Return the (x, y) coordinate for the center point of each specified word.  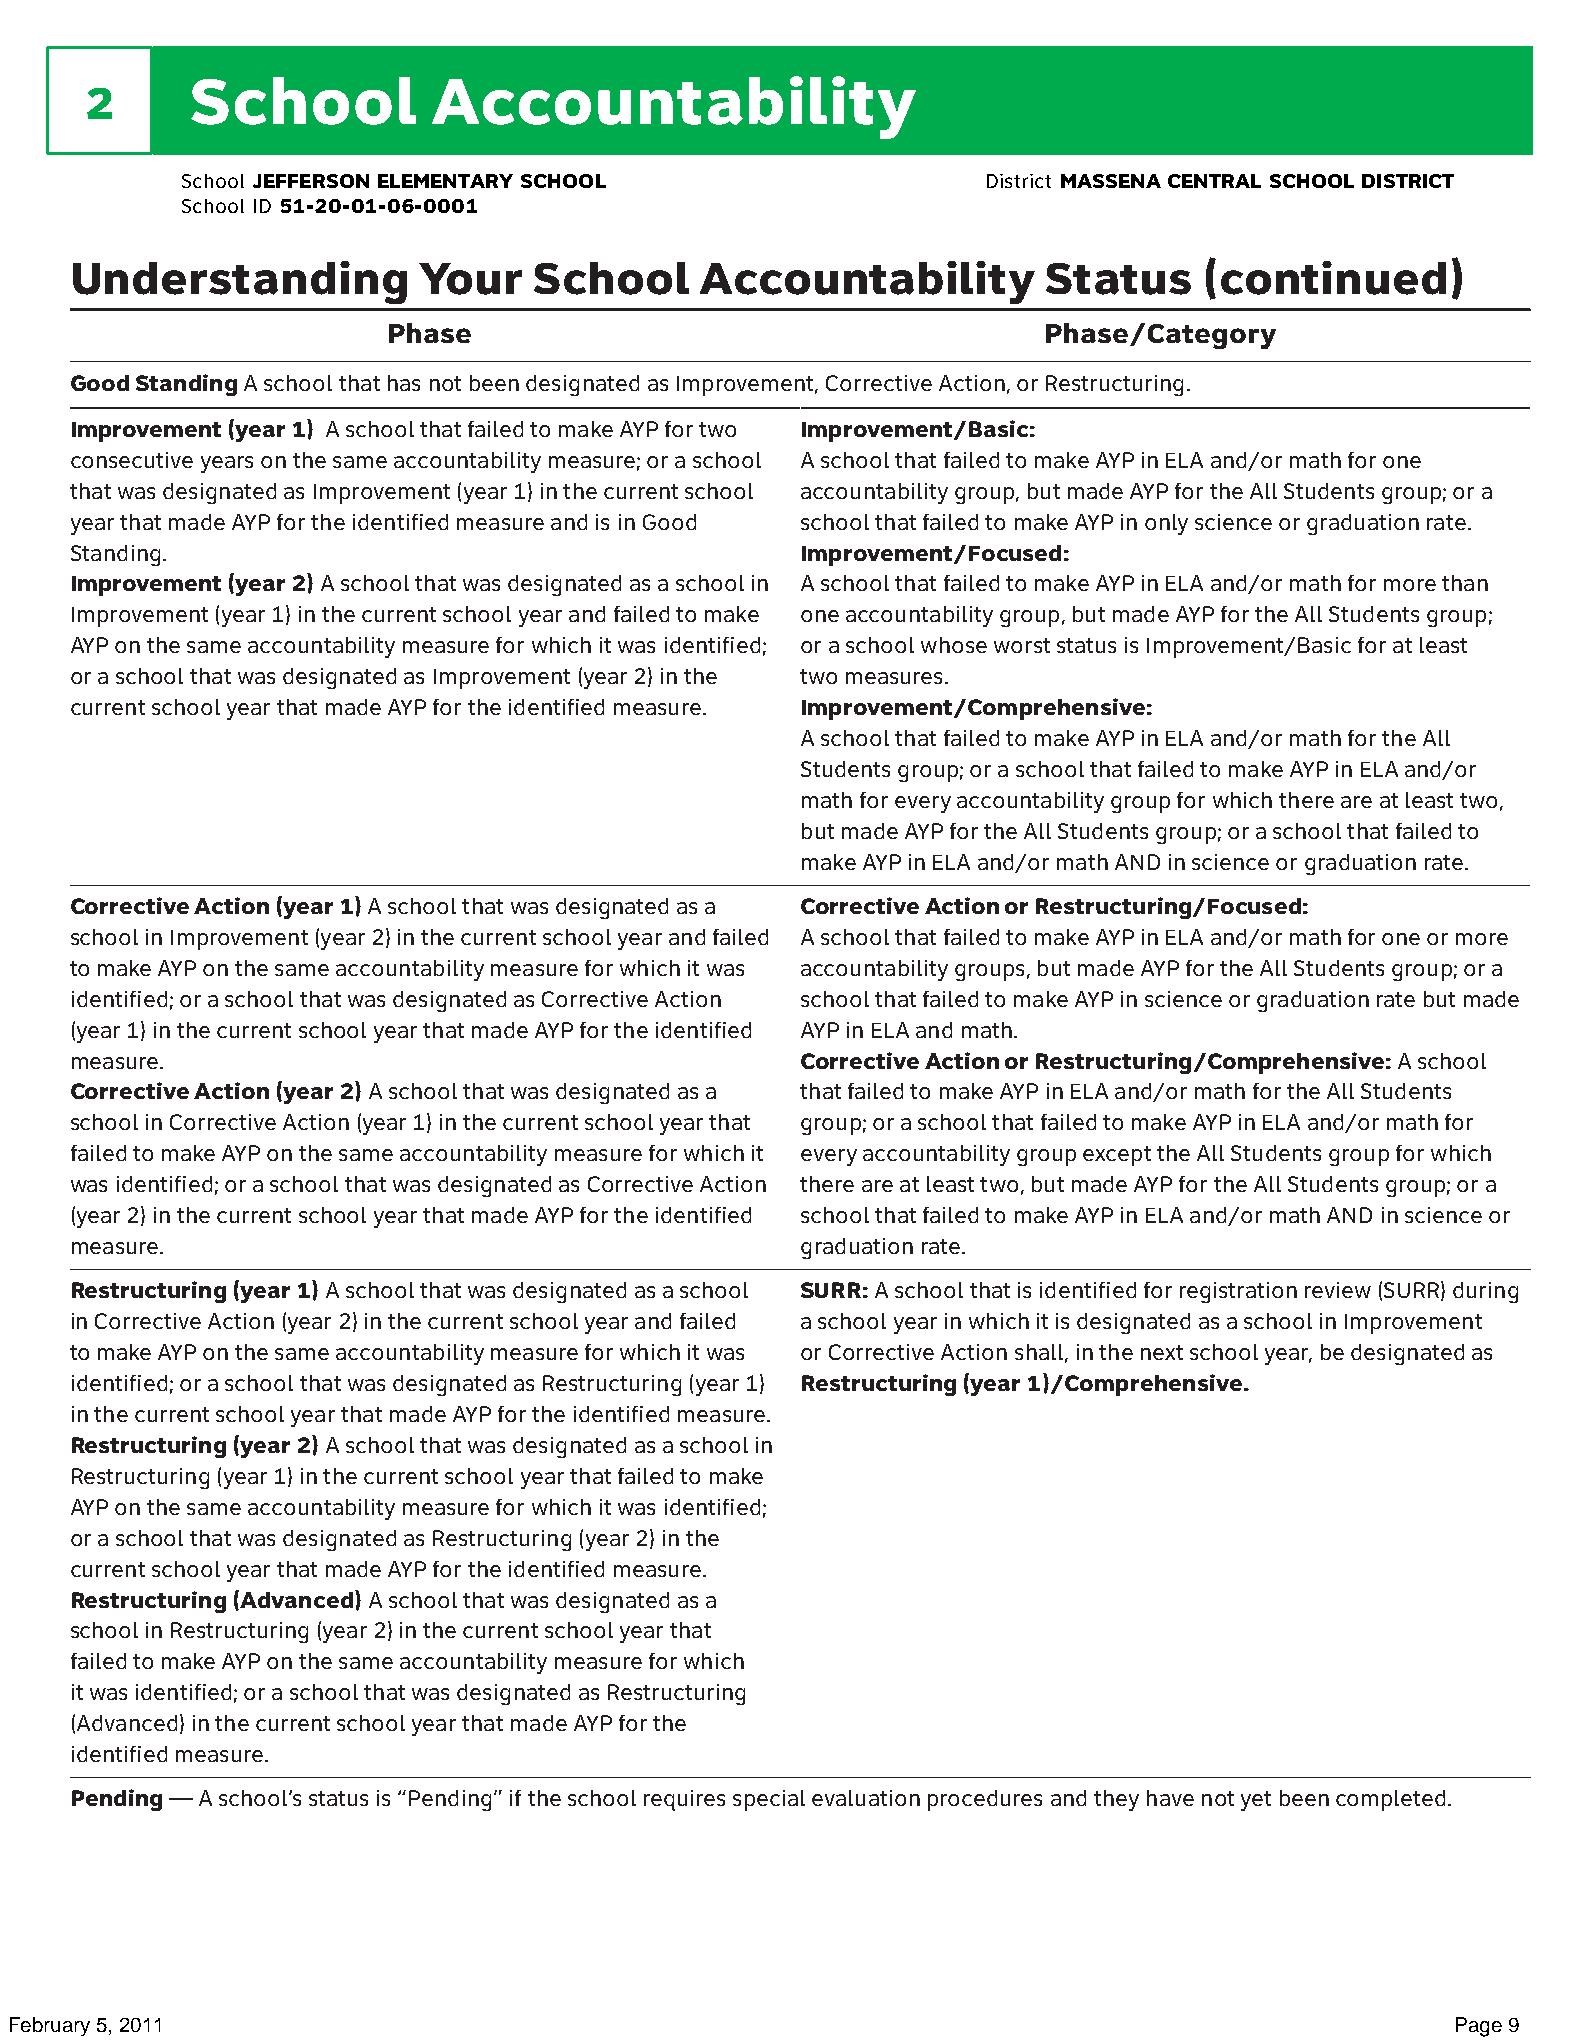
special (769, 1800)
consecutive (132, 460)
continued (1333, 278)
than (1465, 583)
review (1338, 1290)
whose (954, 645)
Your (470, 279)
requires (684, 1800)
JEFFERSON (311, 181)
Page (1479, 2027)
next (1162, 1352)
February (50, 2026)
